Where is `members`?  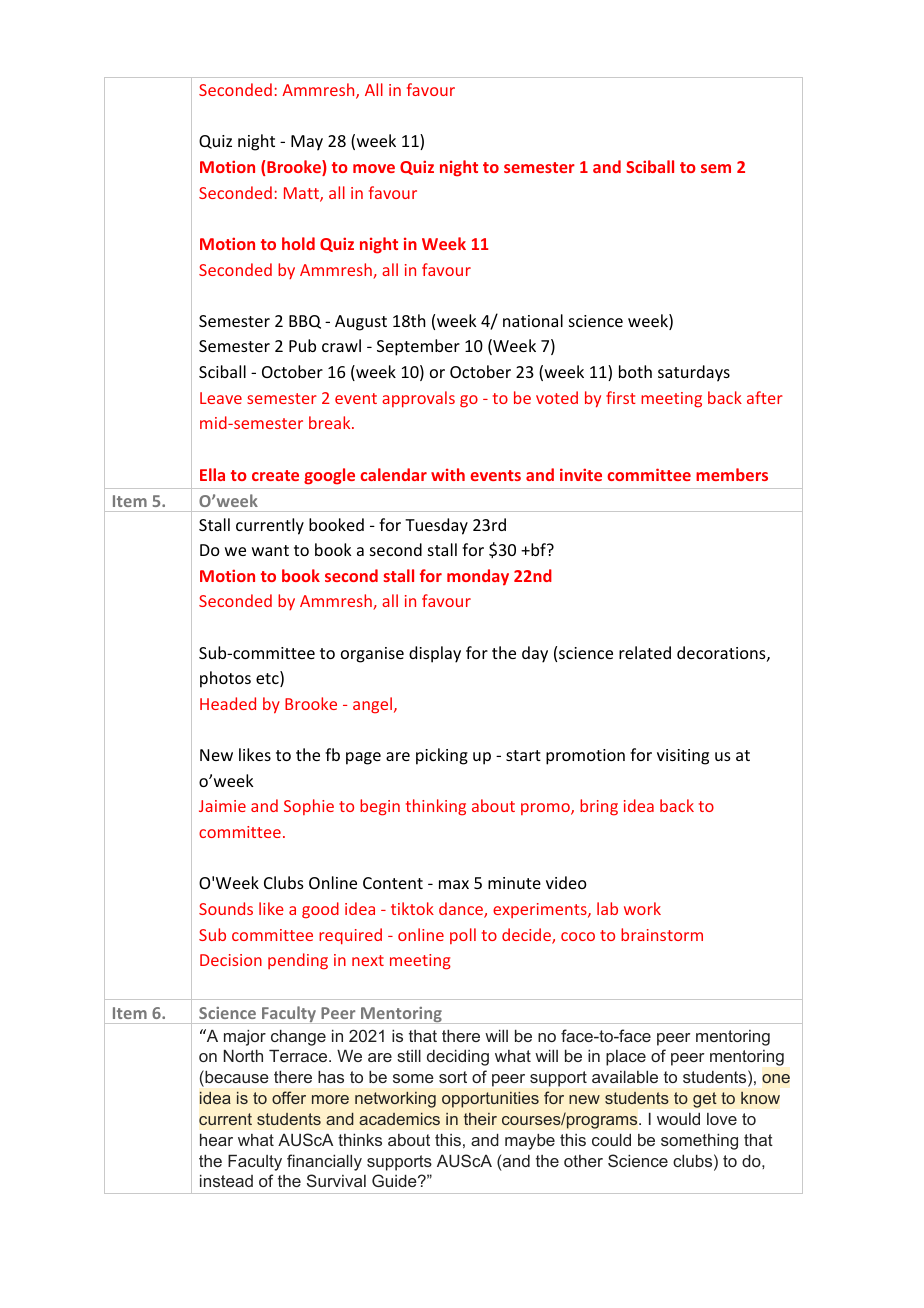
members is located at coordinates (732, 474).
